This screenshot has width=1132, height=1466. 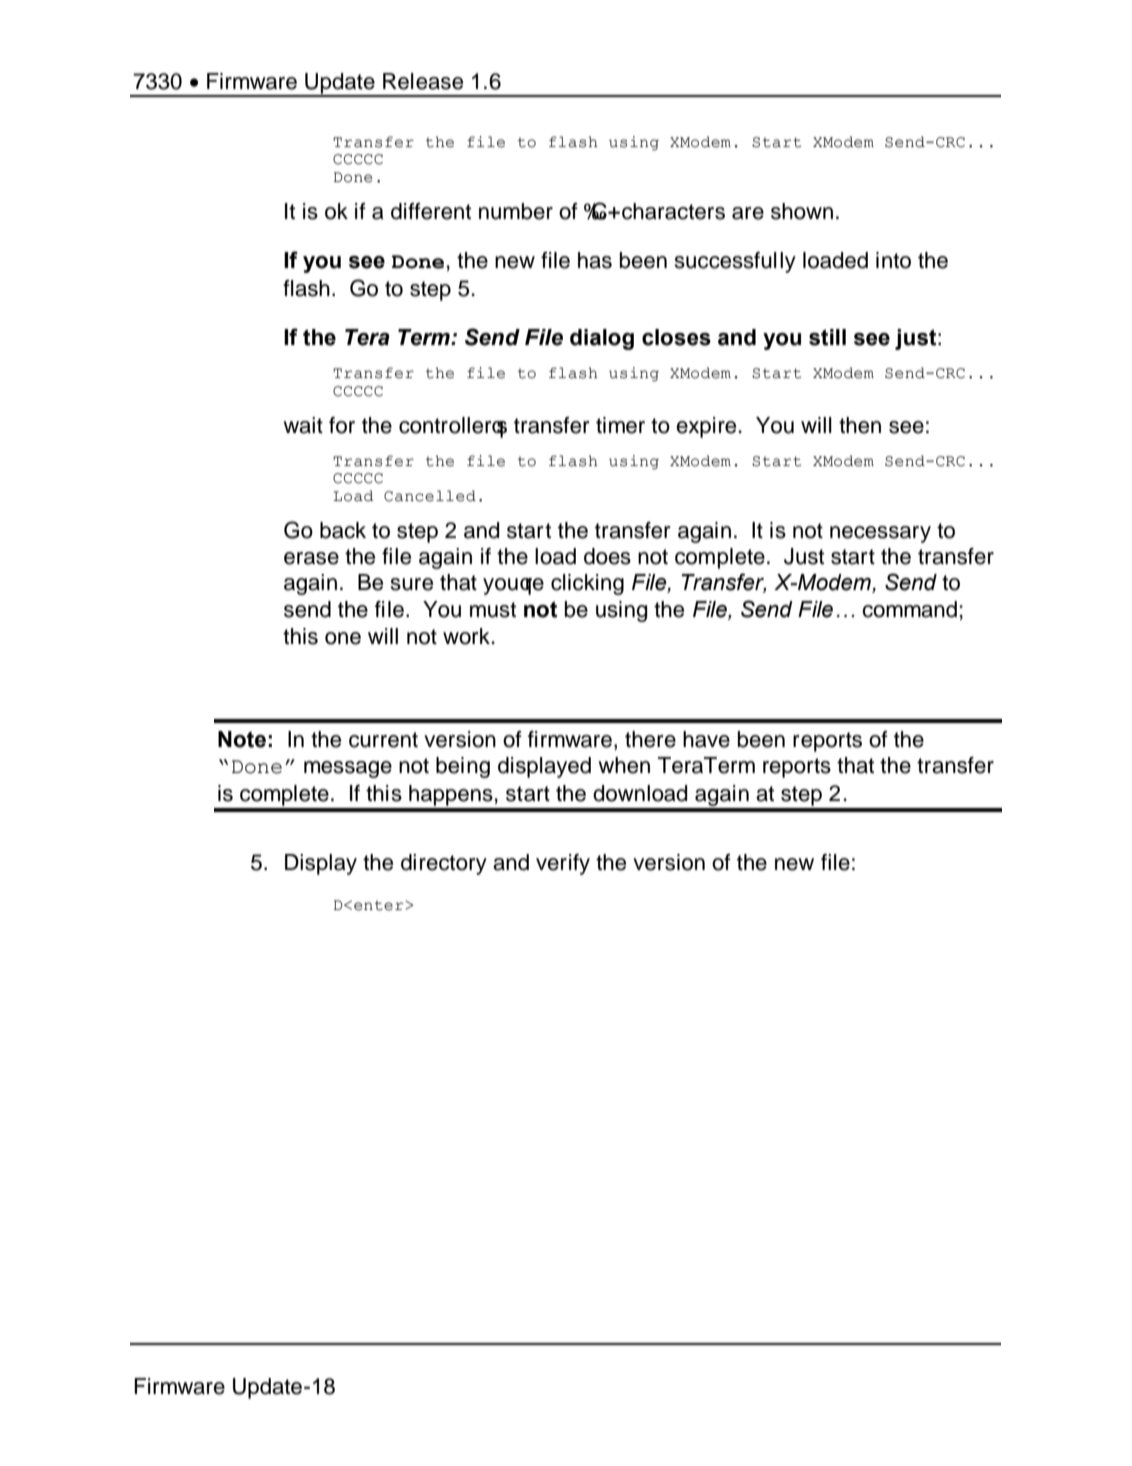 I want to click on erase, so click(x=311, y=558).
